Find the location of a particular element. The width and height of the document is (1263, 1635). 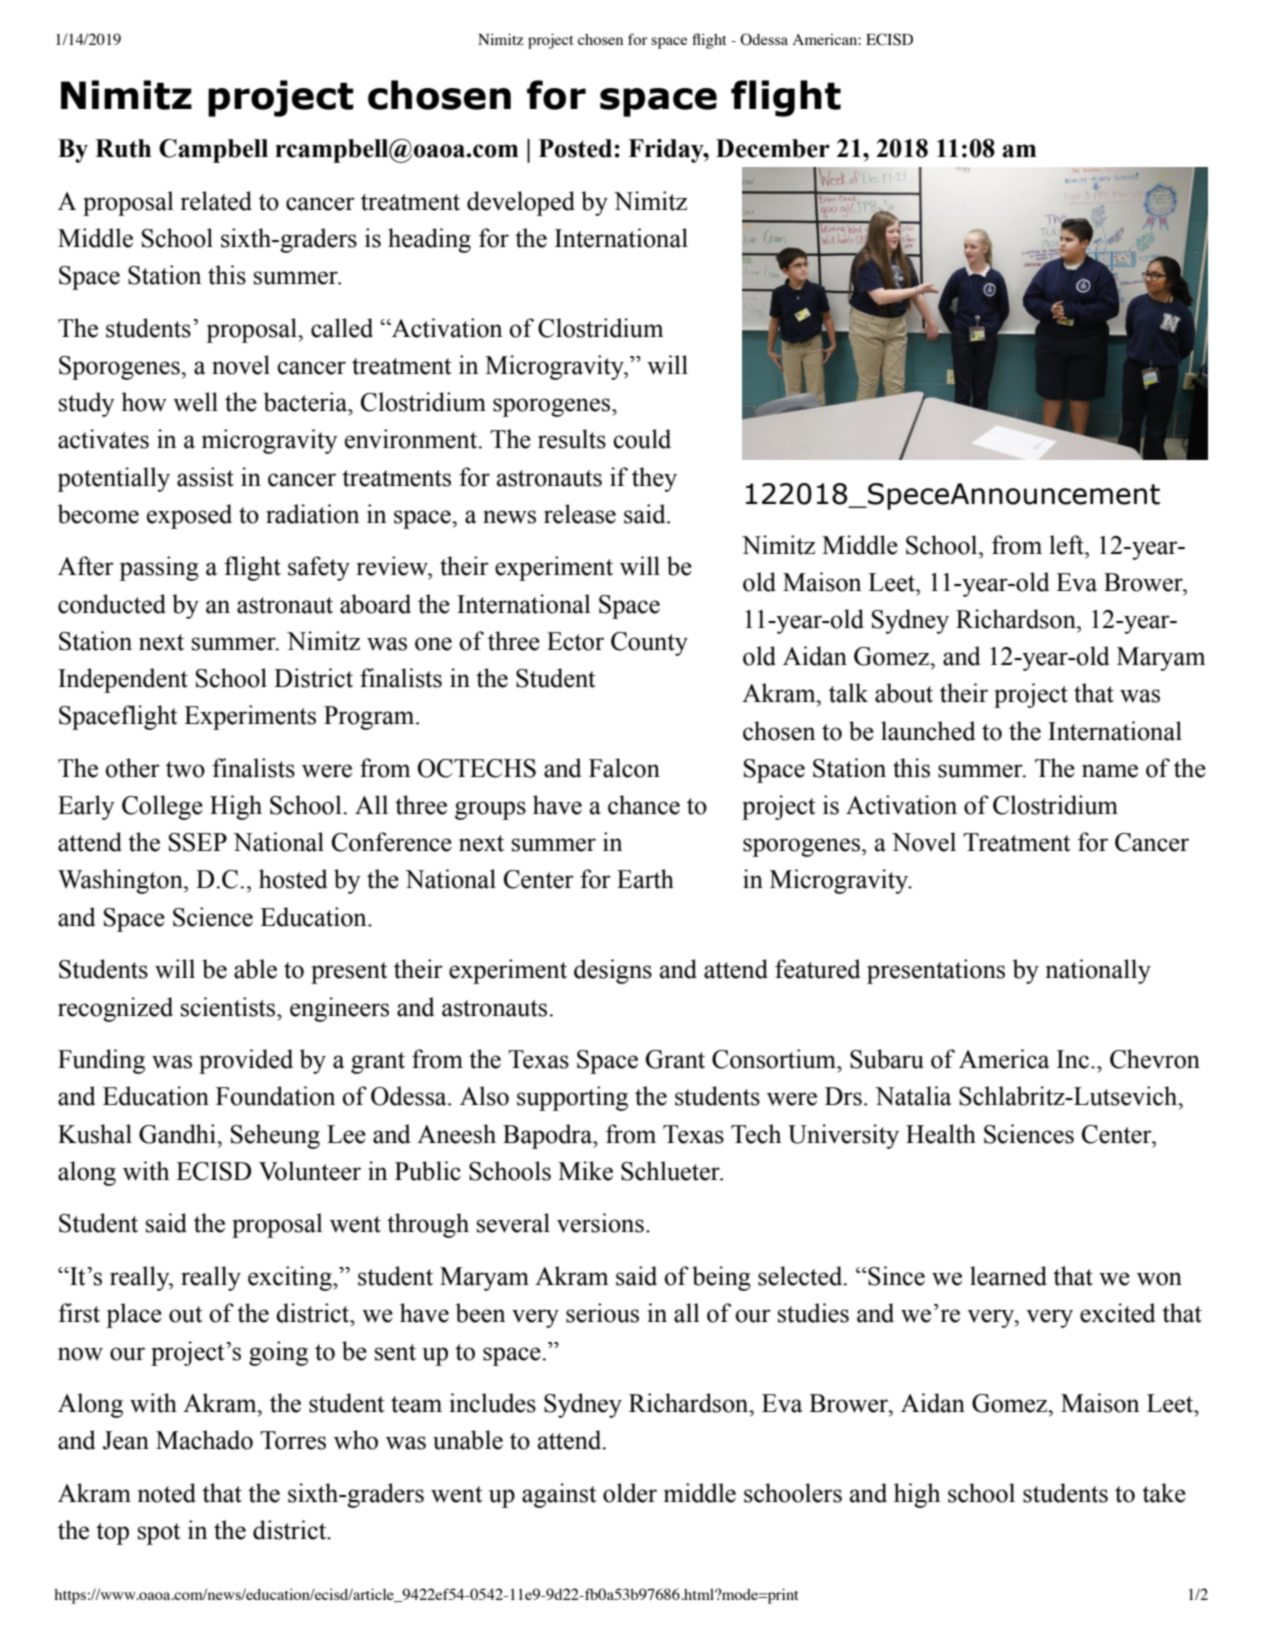

take is located at coordinates (1164, 1493).
